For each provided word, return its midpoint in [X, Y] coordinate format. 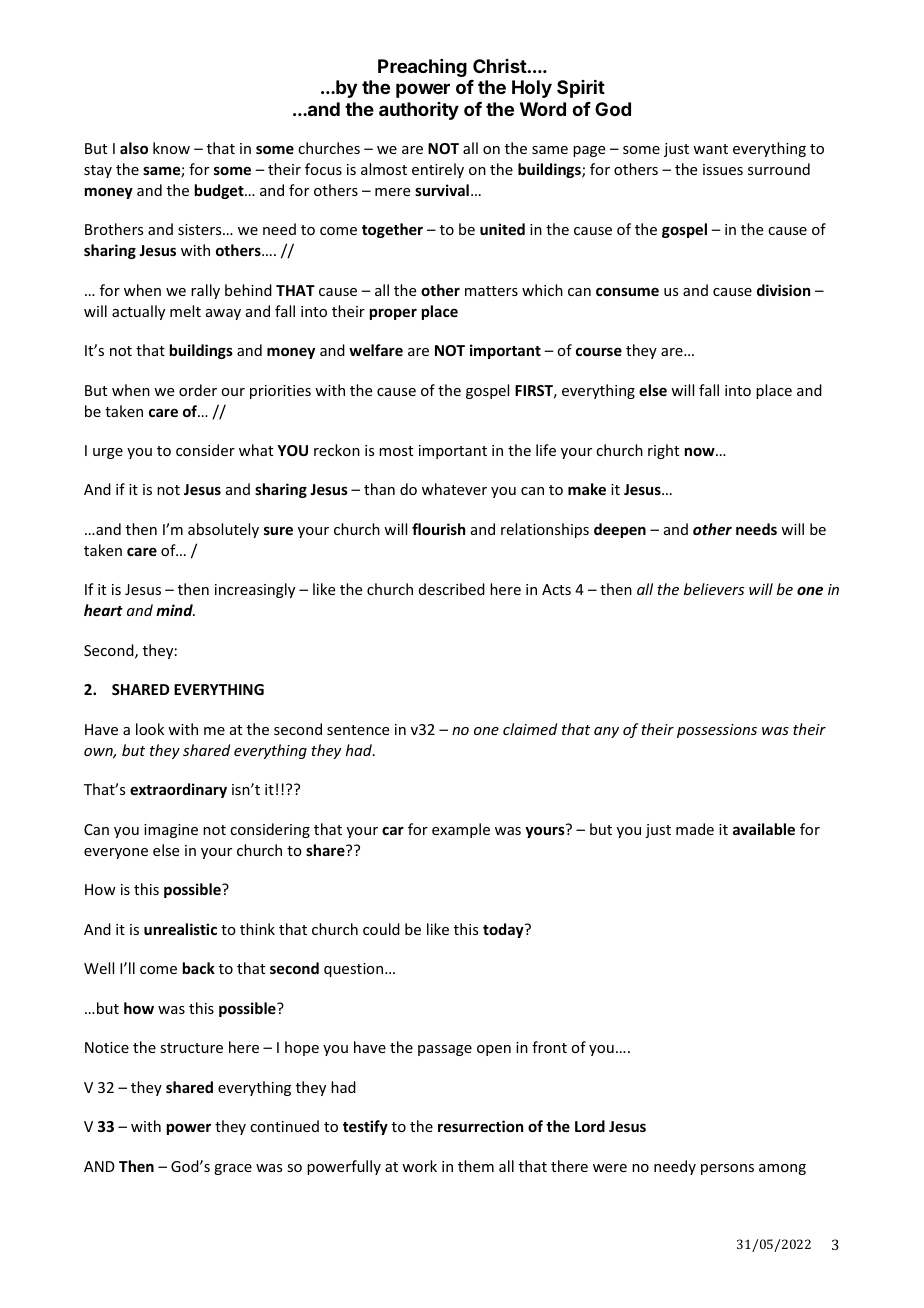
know [171, 148]
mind [175, 610]
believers [714, 589]
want [710, 149]
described [452, 589]
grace [233, 1169]
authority [419, 111]
